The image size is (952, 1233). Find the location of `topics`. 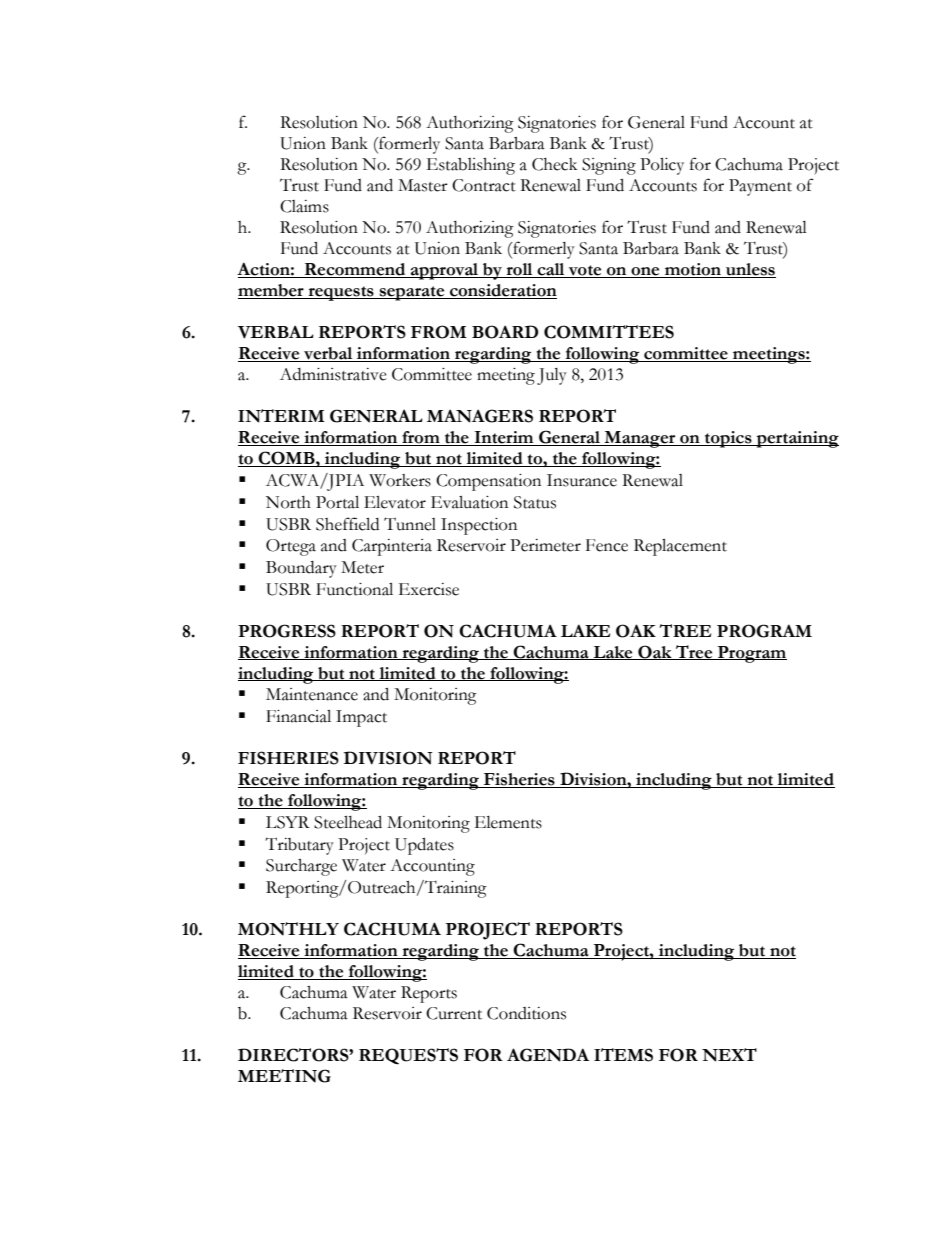

topics is located at coordinates (728, 439).
